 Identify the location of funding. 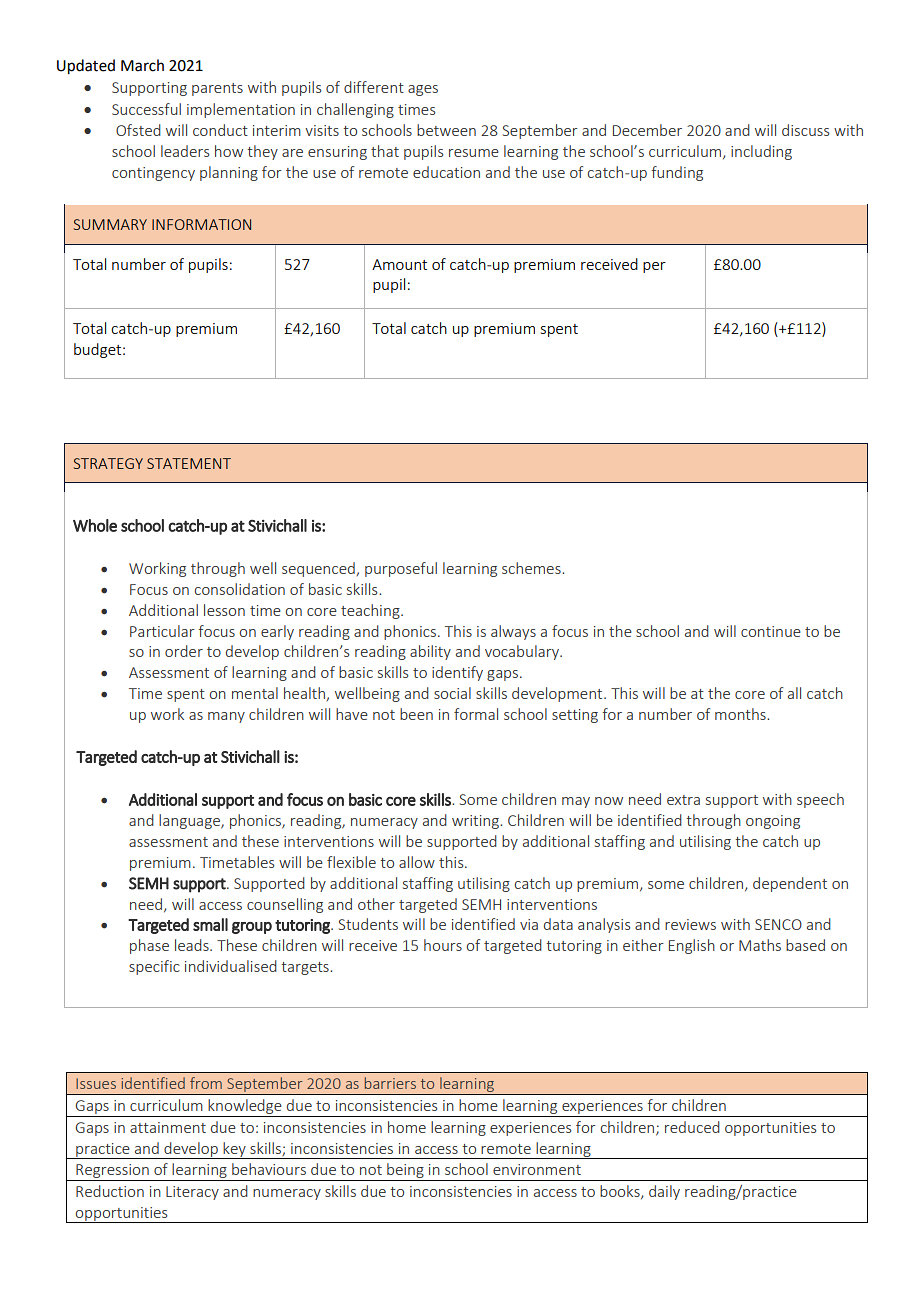
(677, 173).
